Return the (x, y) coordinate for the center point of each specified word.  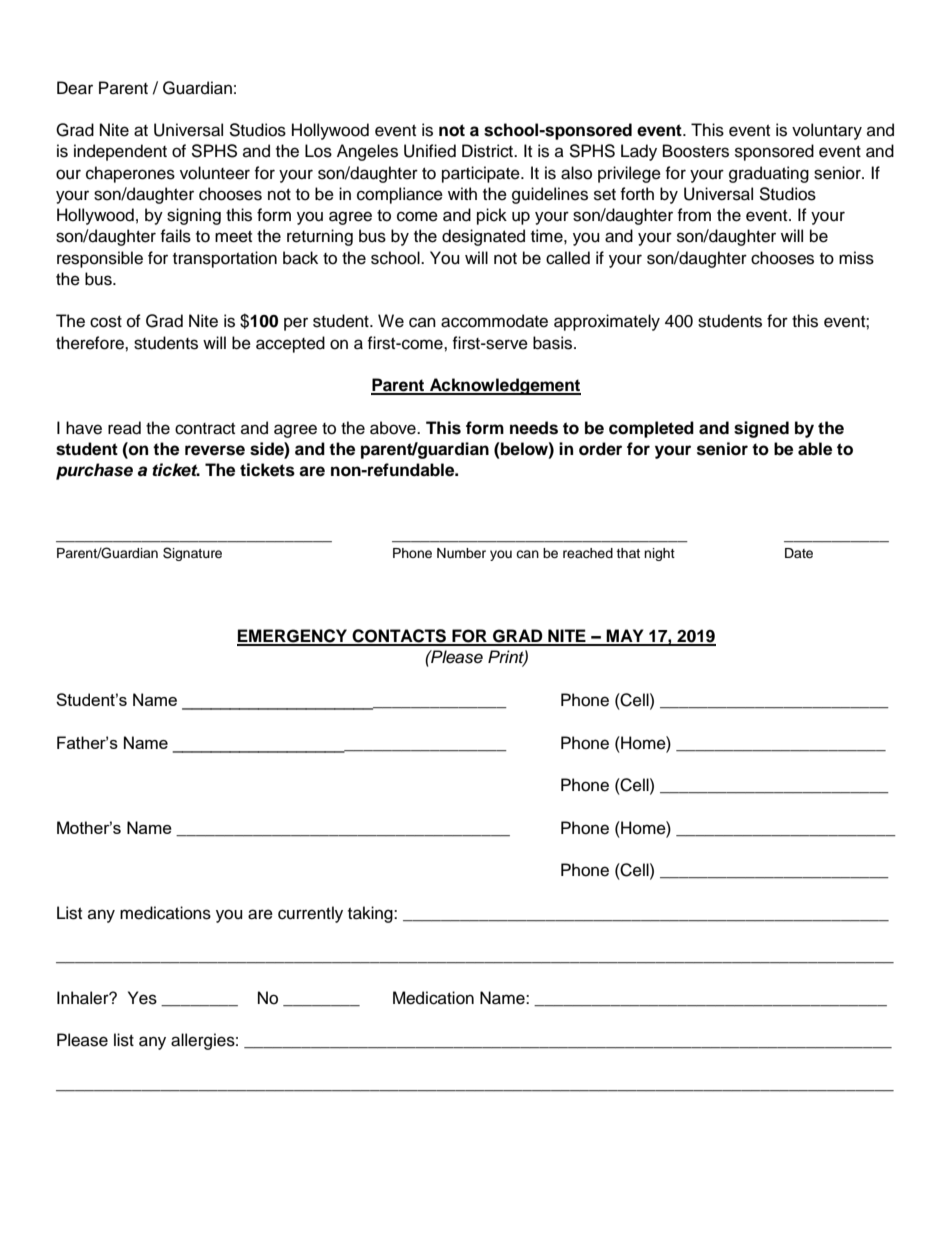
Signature (192, 554)
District (489, 151)
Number (461, 553)
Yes (142, 998)
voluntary (827, 131)
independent (120, 152)
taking (371, 914)
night (659, 554)
